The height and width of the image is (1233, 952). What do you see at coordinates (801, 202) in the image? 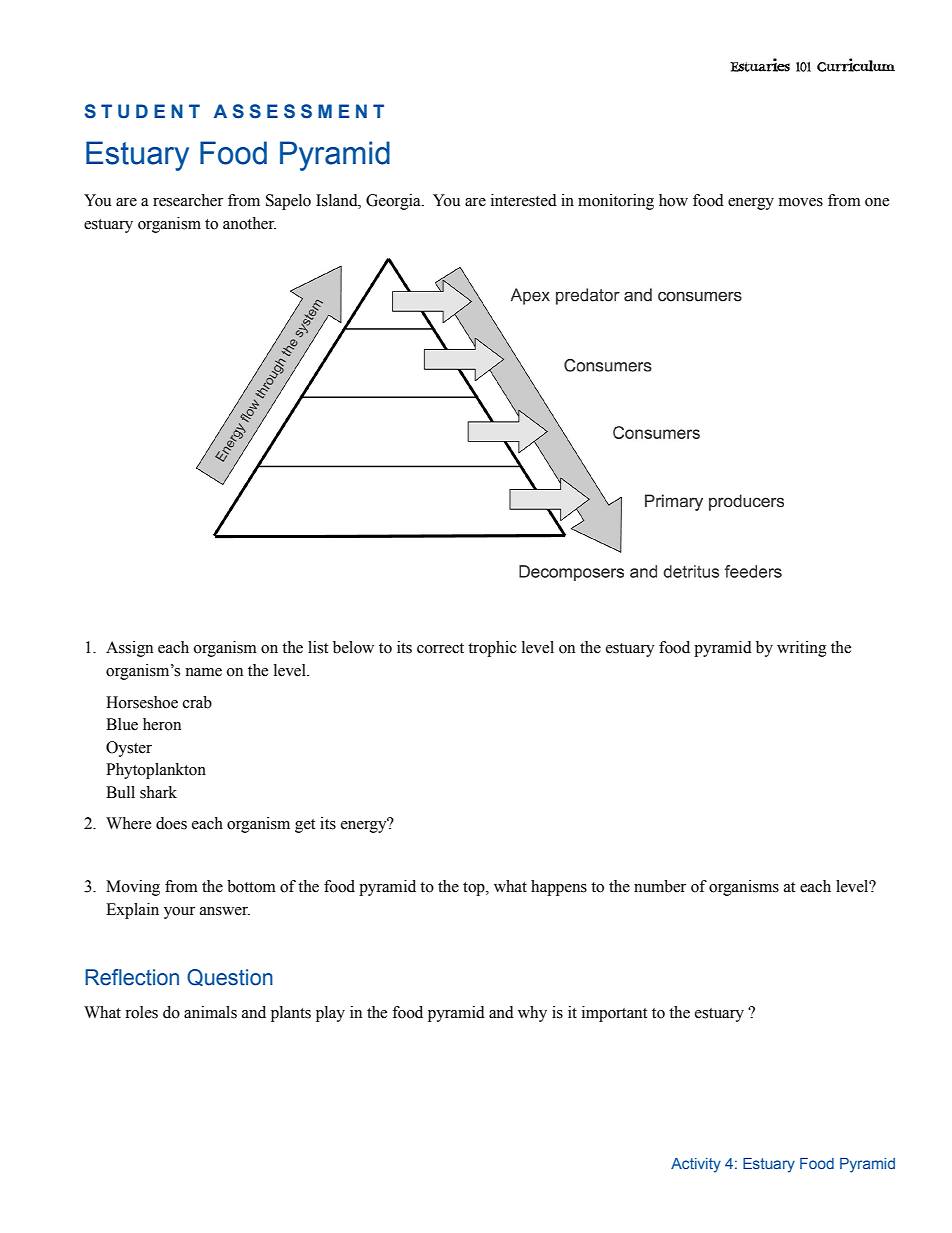
I see `moves` at bounding box center [801, 202].
